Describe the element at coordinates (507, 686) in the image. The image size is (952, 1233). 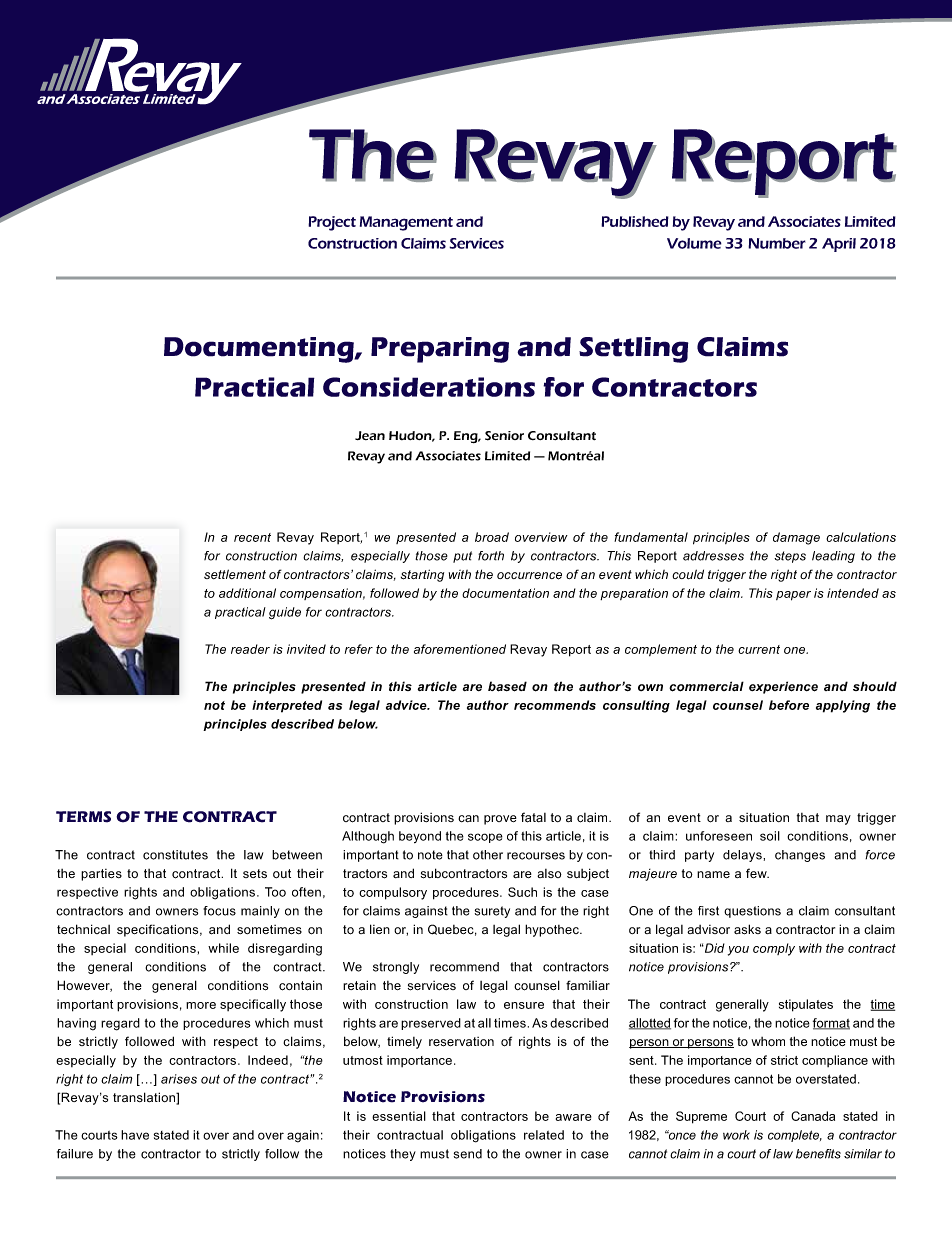
I see `based` at that location.
